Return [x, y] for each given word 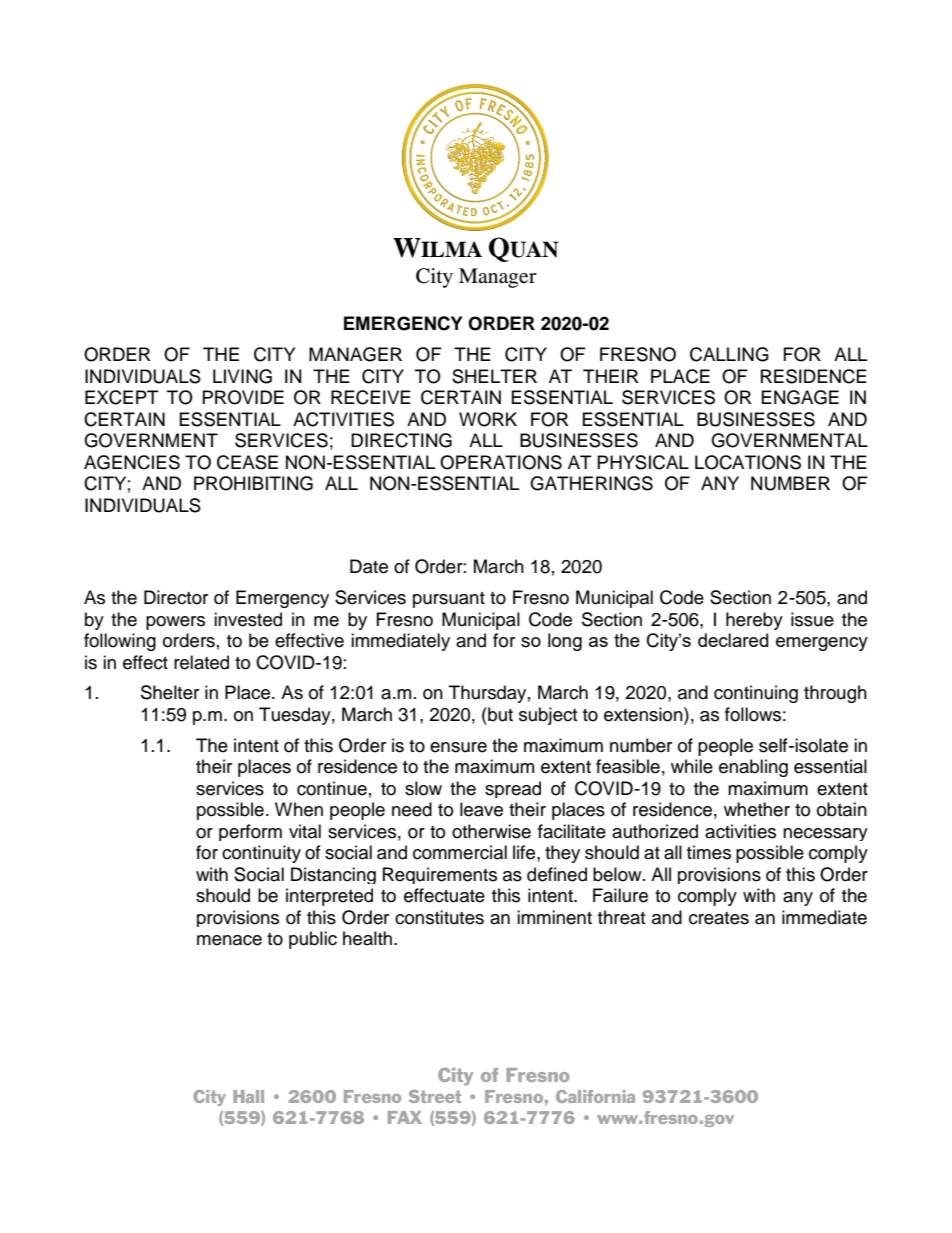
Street [435, 1096]
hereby [754, 621]
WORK [488, 419]
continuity [261, 854]
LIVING [242, 376]
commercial [460, 852]
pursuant [449, 600]
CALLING [729, 354]
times [709, 852]
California [595, 1096]
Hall [248, 1096]
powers [175, 623]
